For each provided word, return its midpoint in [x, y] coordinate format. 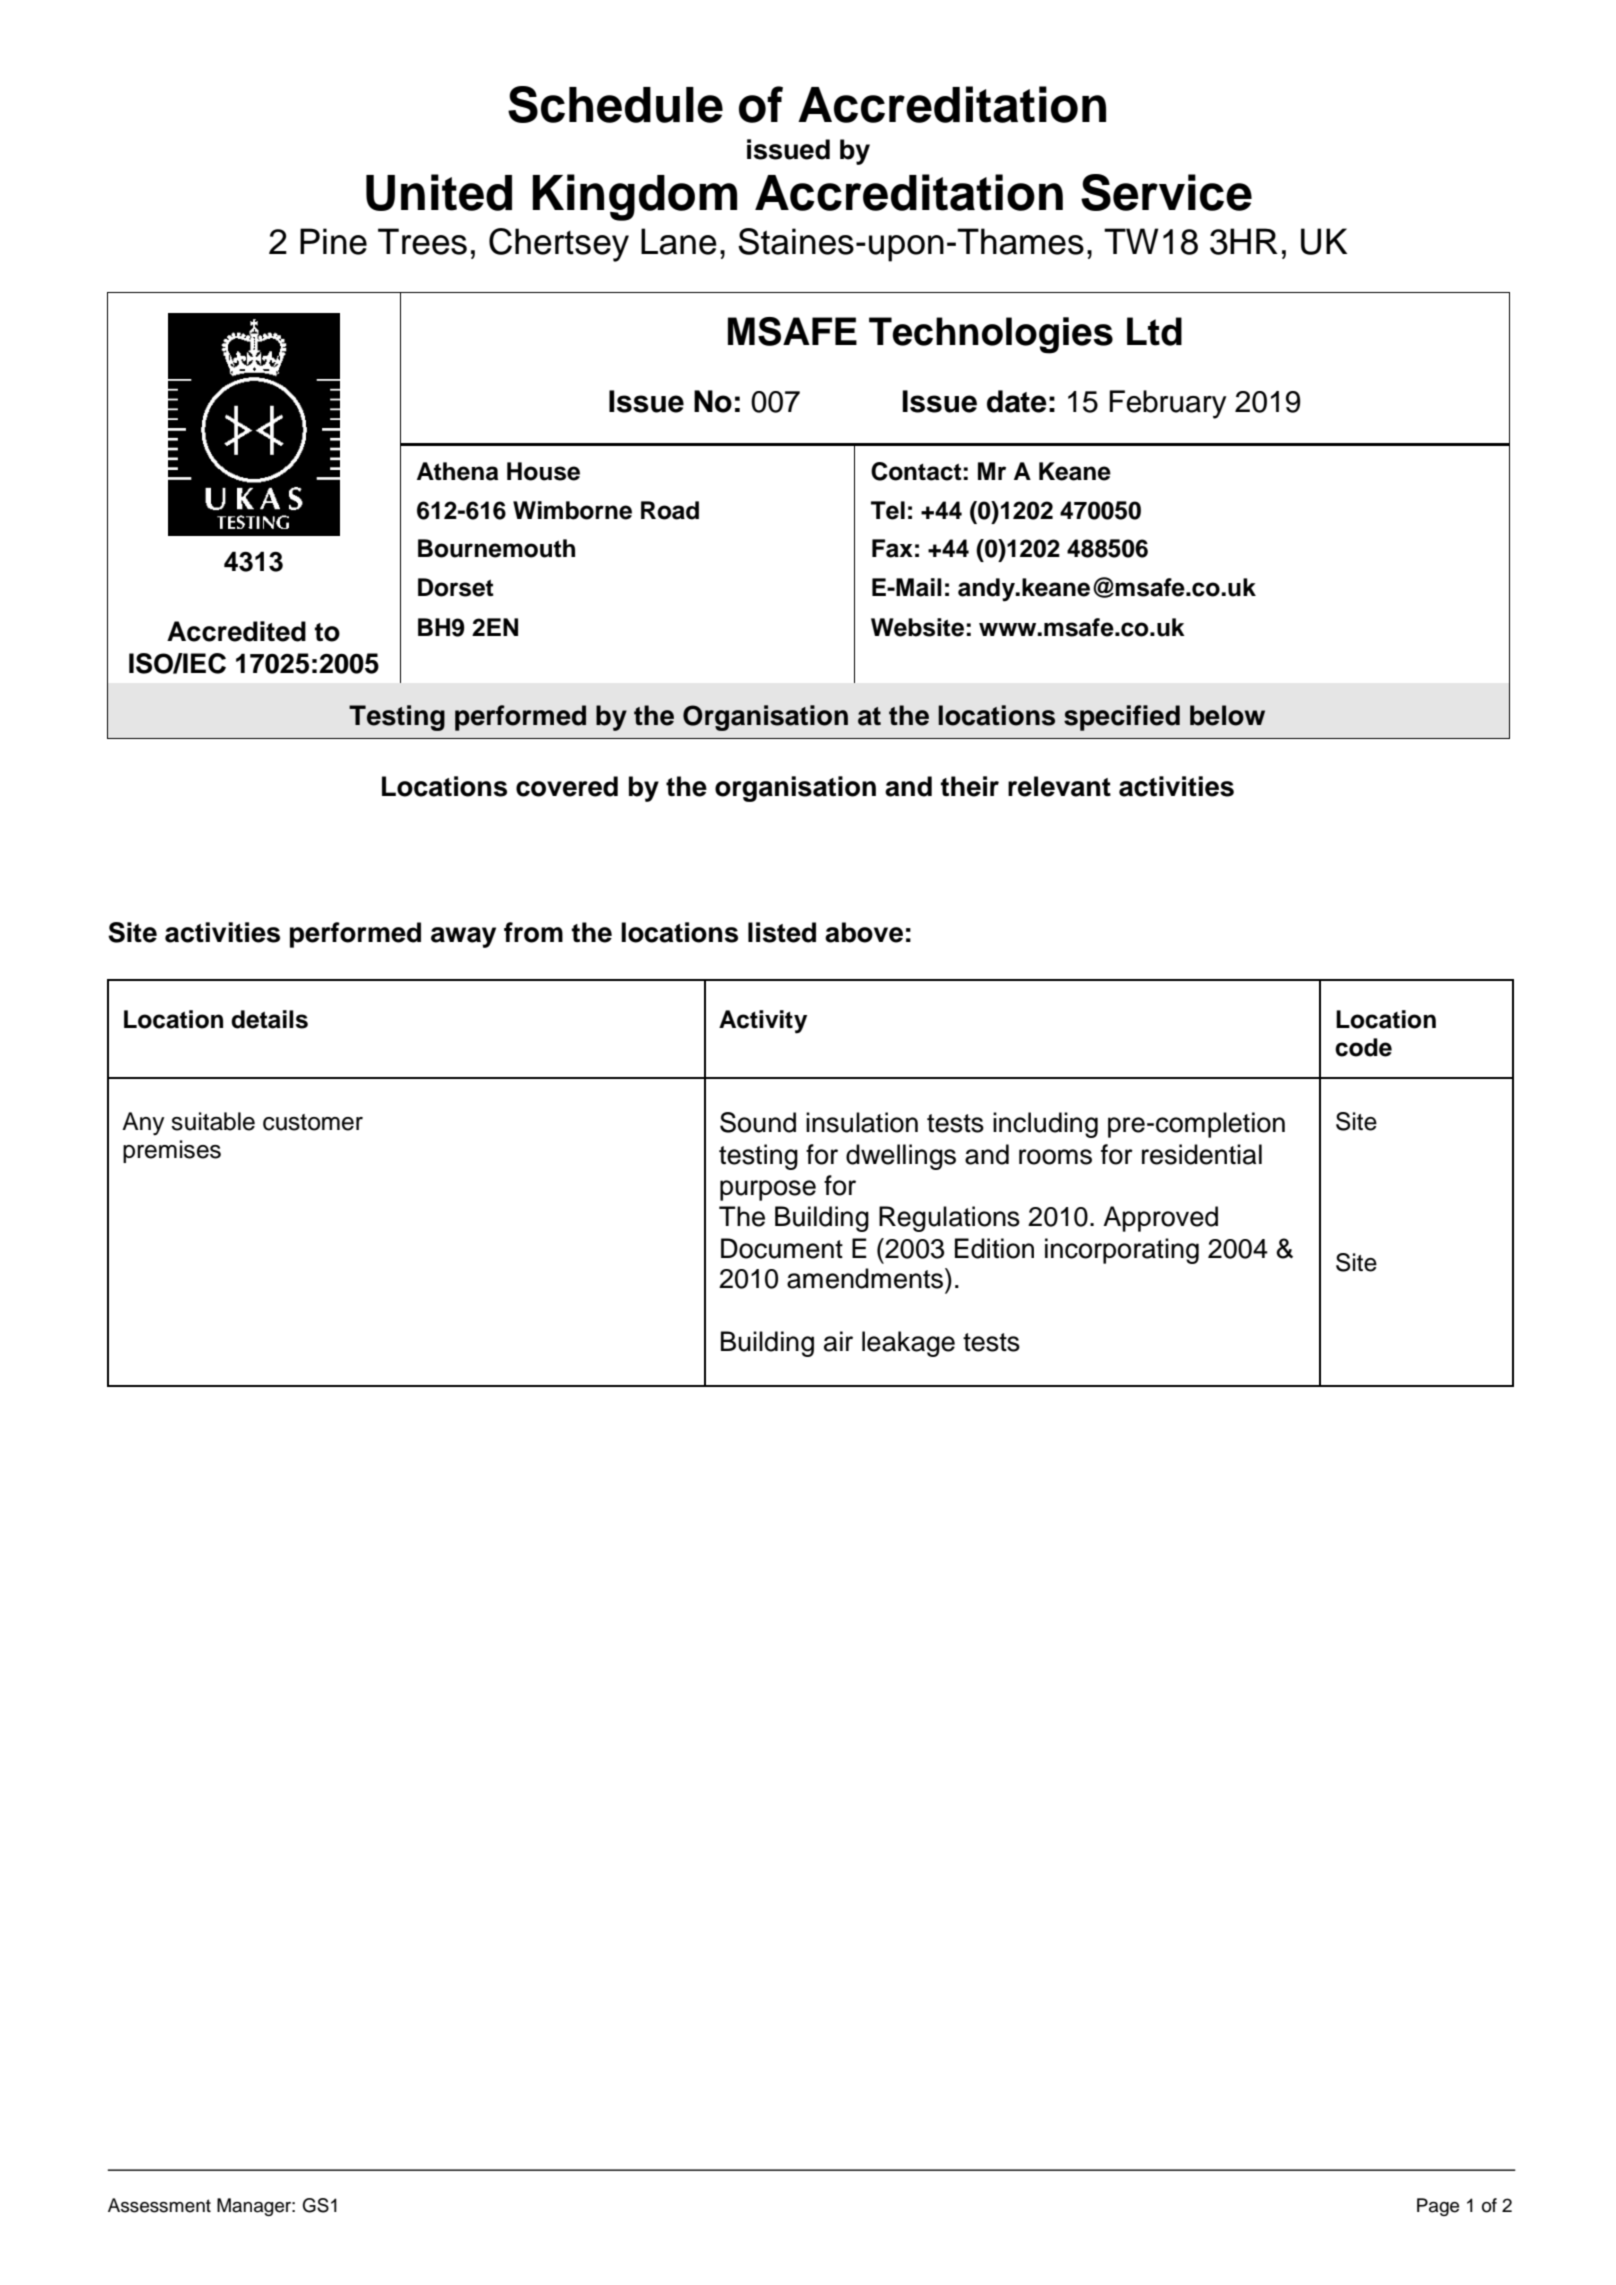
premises [172, 1151]
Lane [679, 241]
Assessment [159, 2205]
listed [782, 932]
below [1227, 715]
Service [1166, 192]
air [838, 1341]
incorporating [1122, 1251]
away [463, 937]
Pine [333, 241]
